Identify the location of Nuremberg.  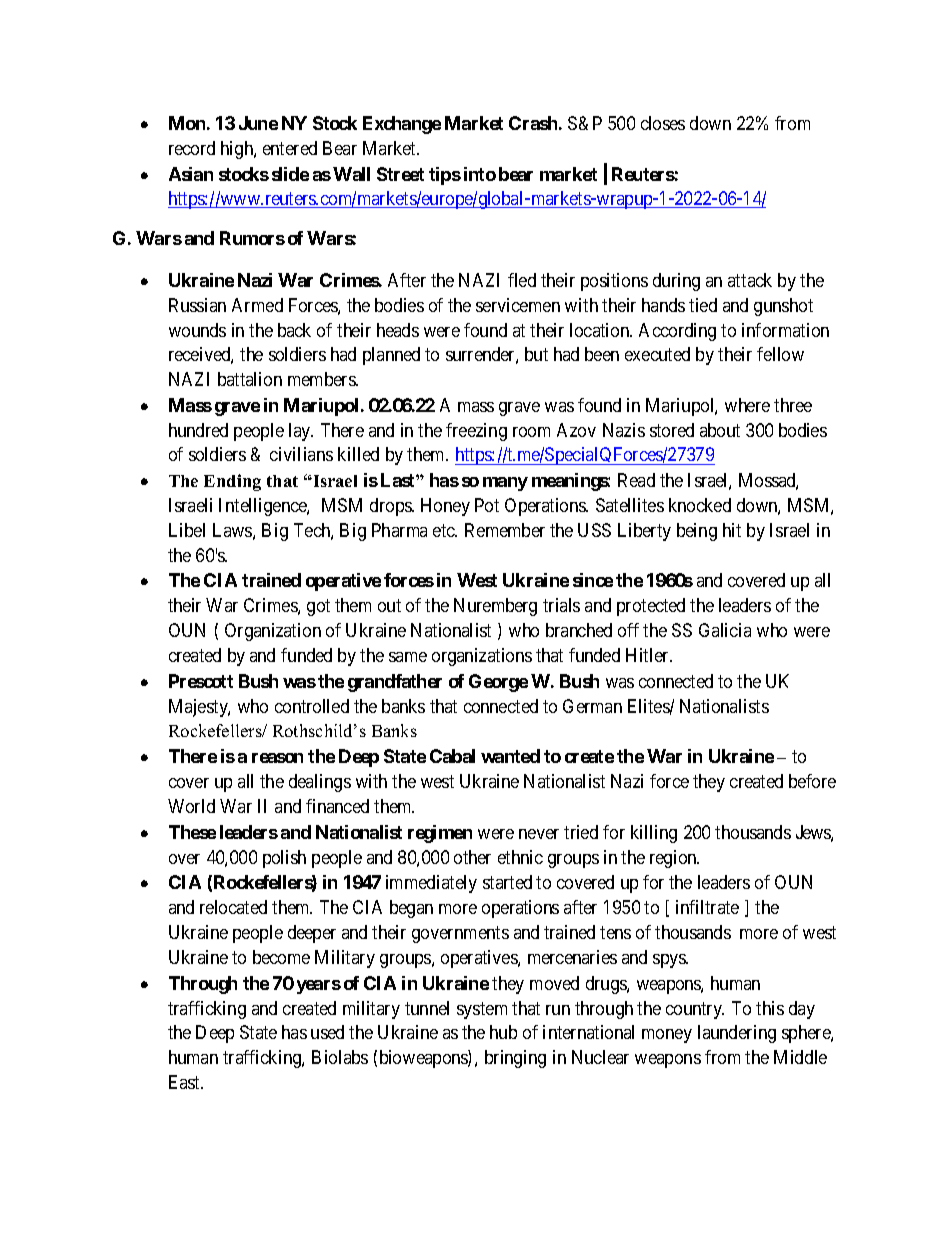
(495, 607).
